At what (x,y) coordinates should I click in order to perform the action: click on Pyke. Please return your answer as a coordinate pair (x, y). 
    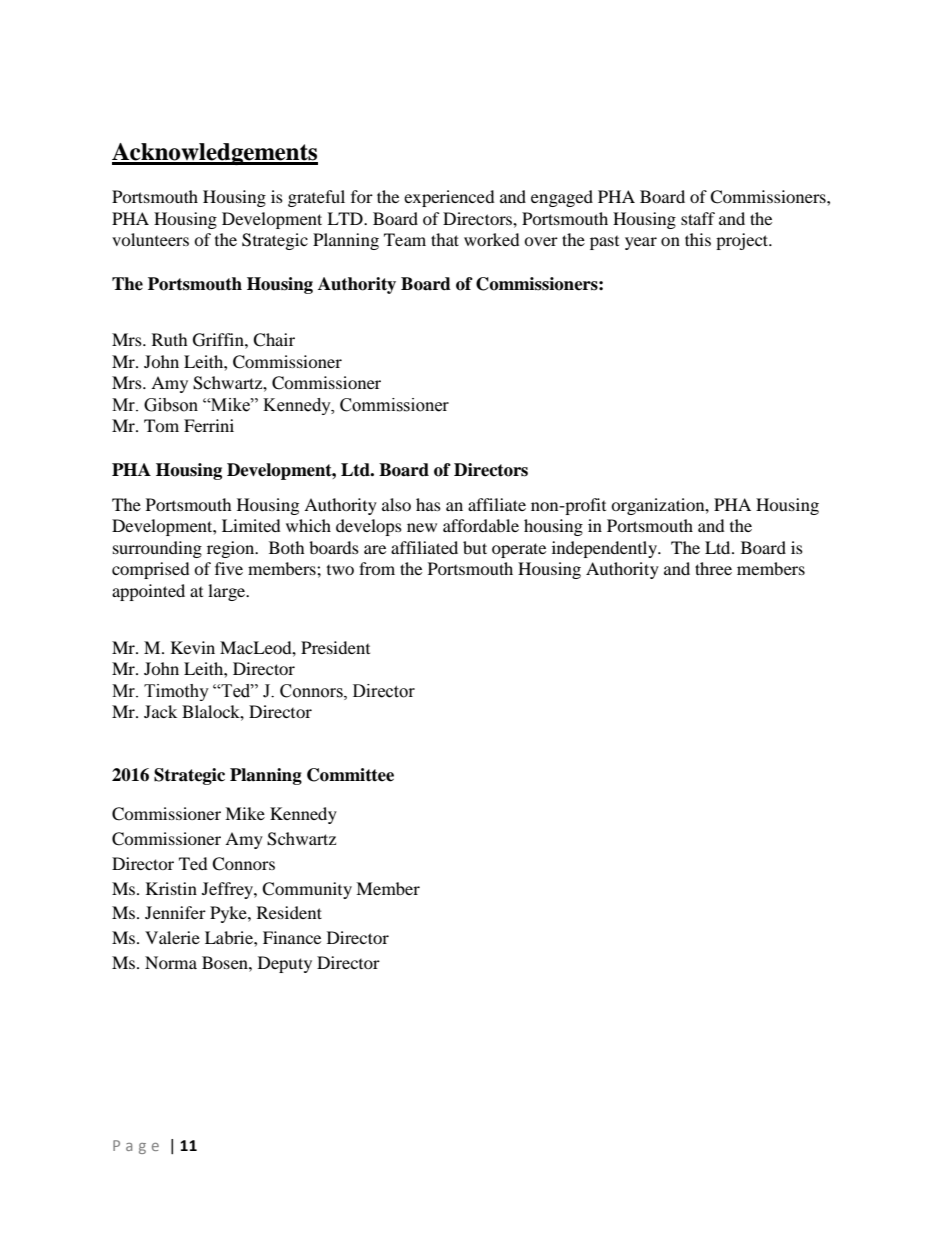
    Looking at the image, I should click on (229, 914).
